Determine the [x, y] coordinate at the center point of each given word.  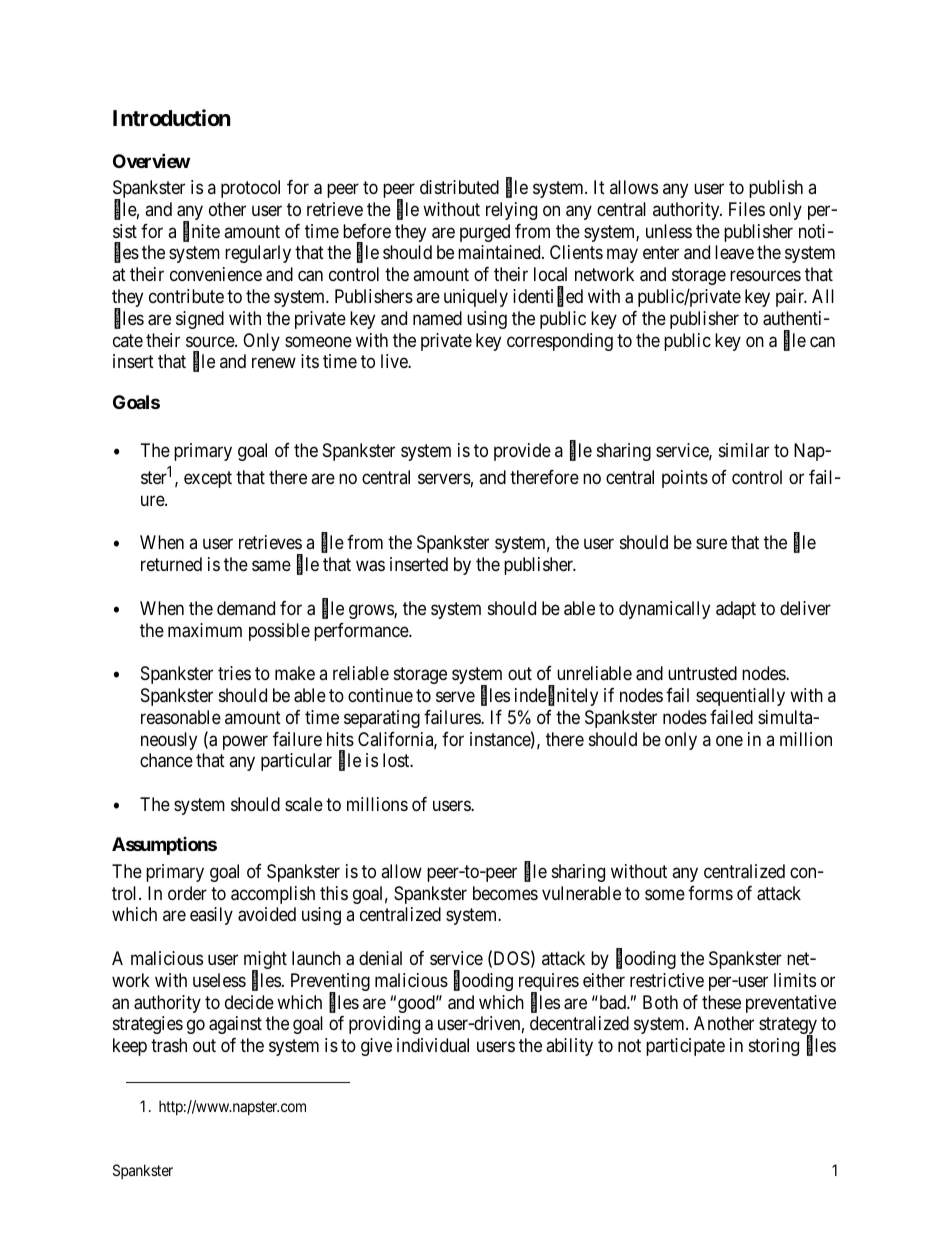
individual [433, 1045]
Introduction [172, 117]
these [721, 1002]
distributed [459, 187]
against [235, 1025]
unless [669, 231]
